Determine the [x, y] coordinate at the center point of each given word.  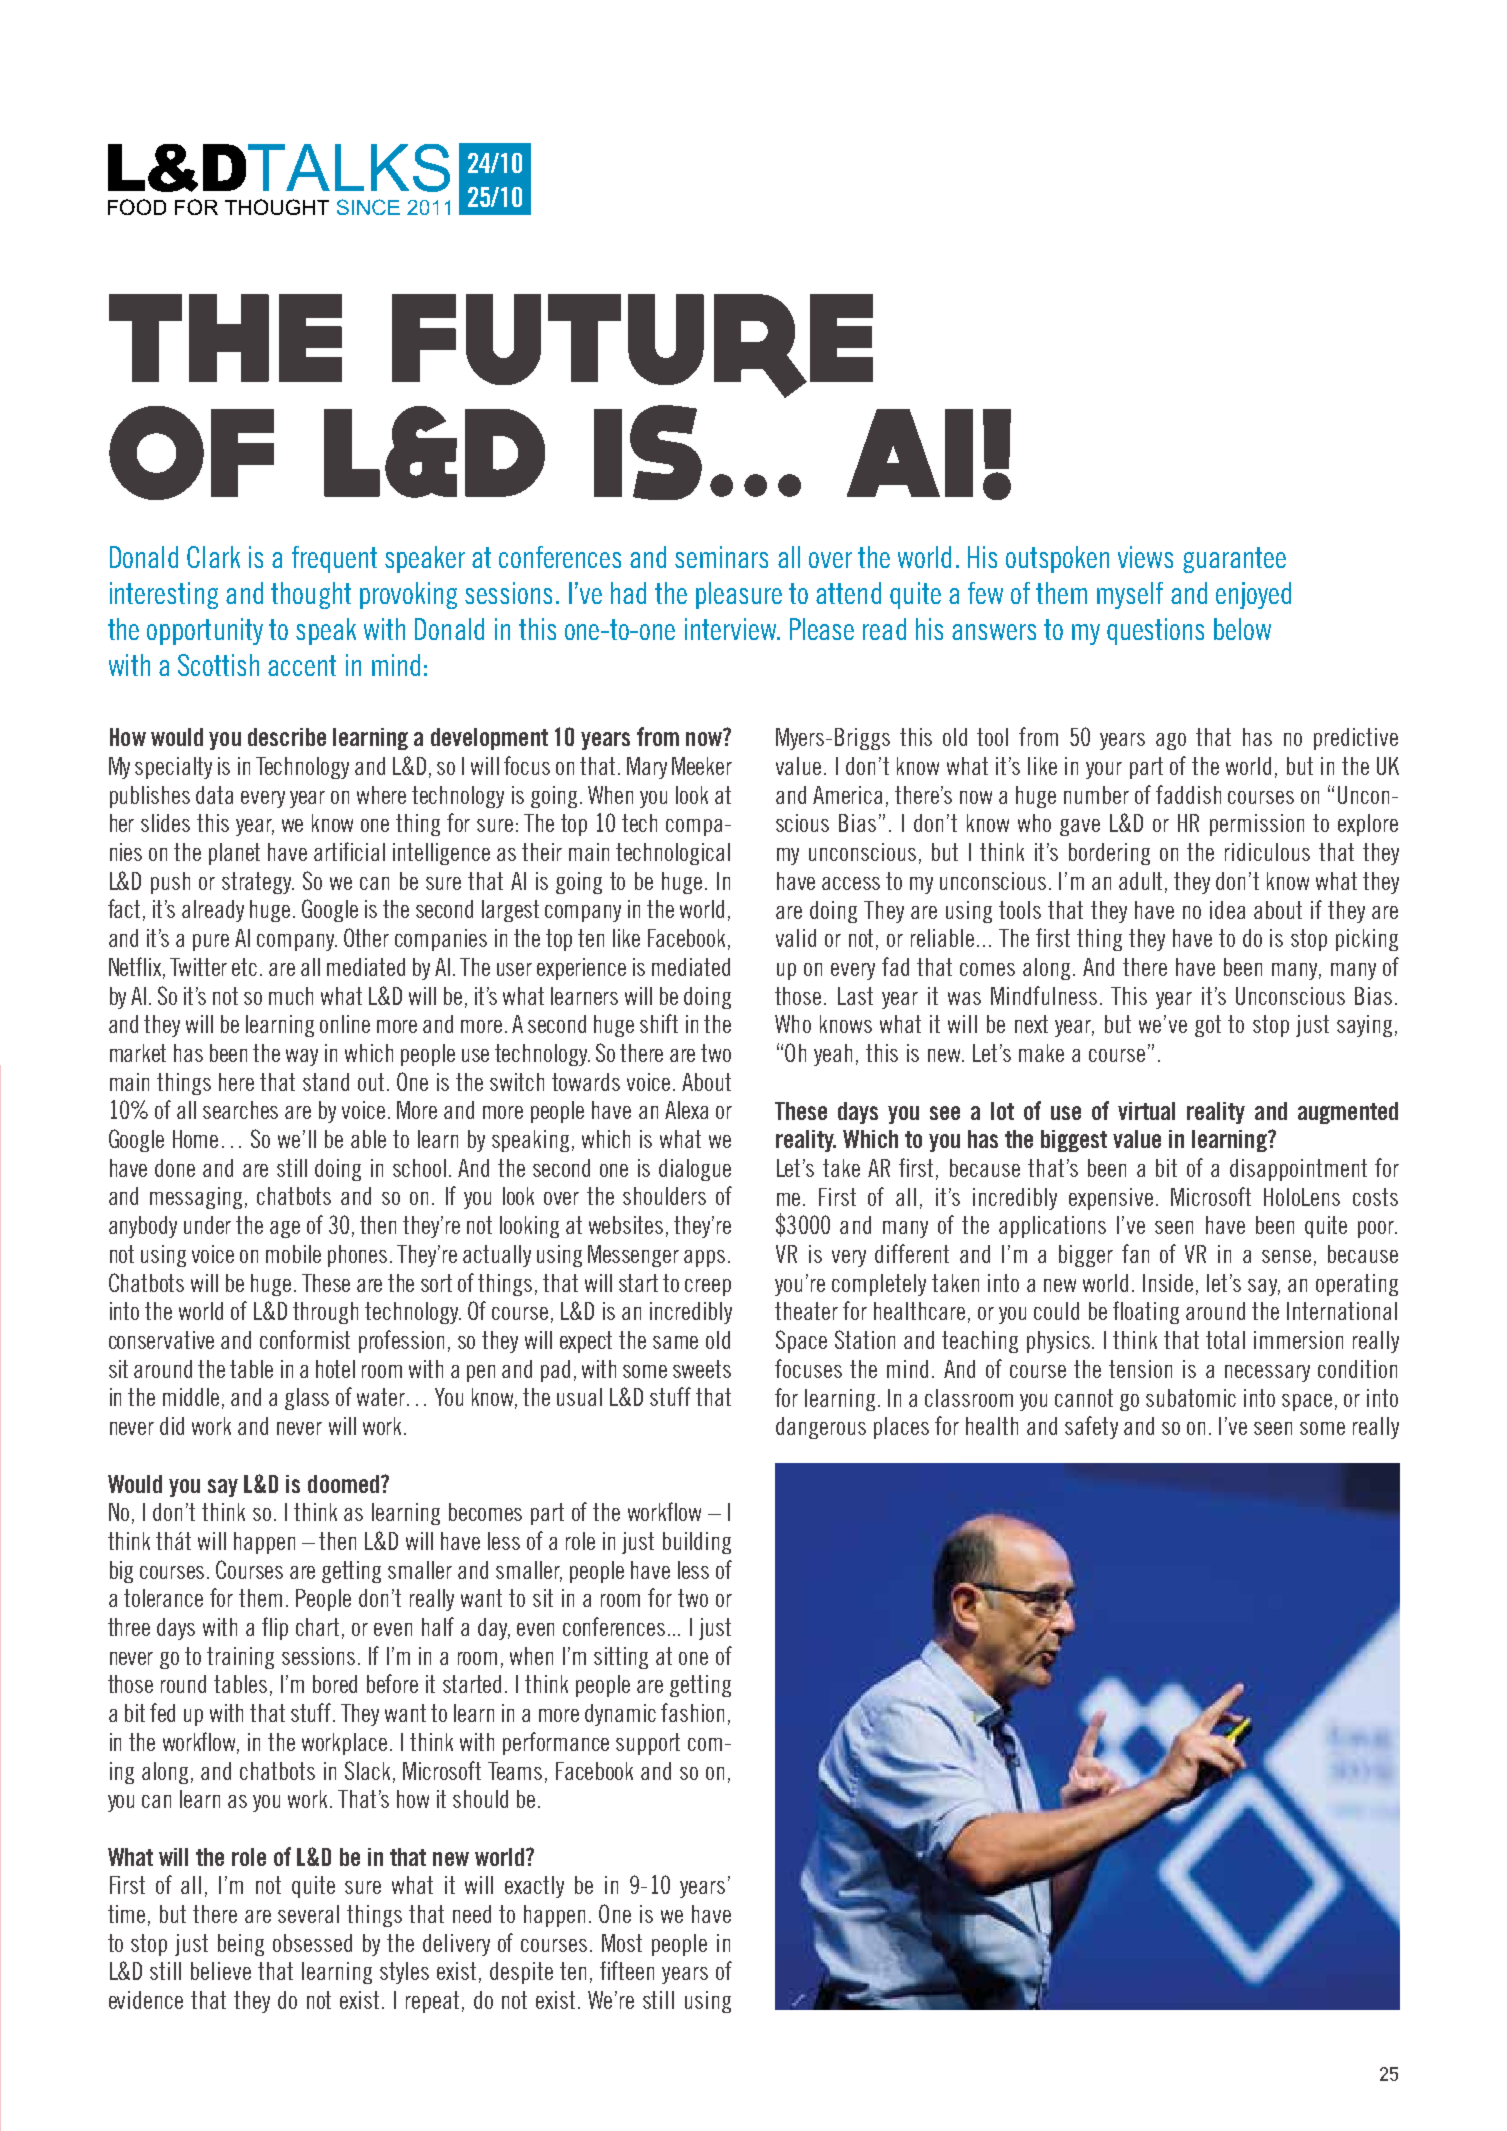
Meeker [702, 766]
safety [1091, 1427]
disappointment [1298, 1170]
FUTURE [632, 346]
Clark [213, 557]
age [285, 1229]
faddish [1188, 794]
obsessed [312, 1943]
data [214, 795]
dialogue [695, 1170]
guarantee [1234, 560]
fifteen [627, 1970]
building [697, 1543]
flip [275, 1628]
